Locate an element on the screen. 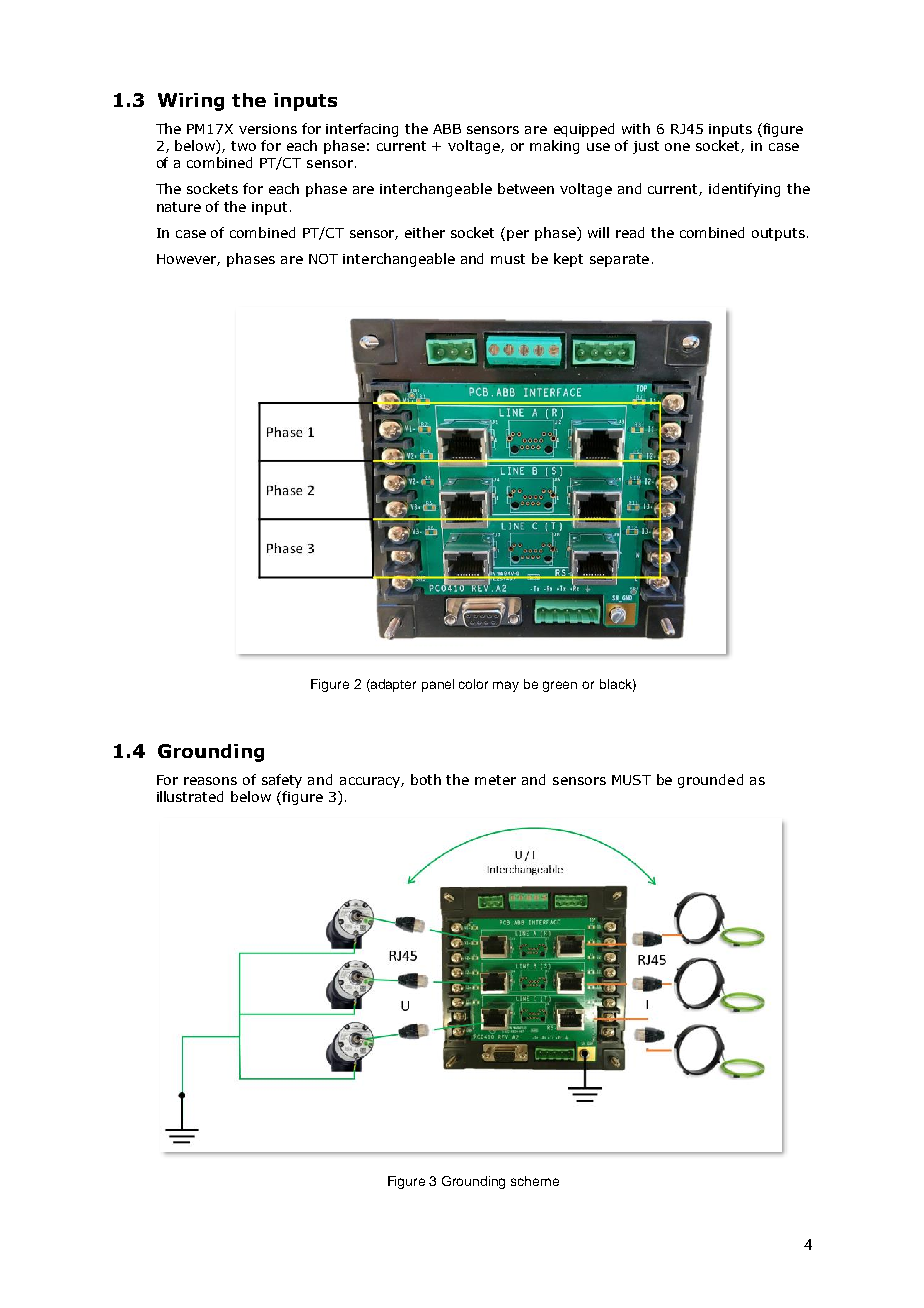 This screenshot has height=1308, width=924. two is located at coordinates (243, 146).
